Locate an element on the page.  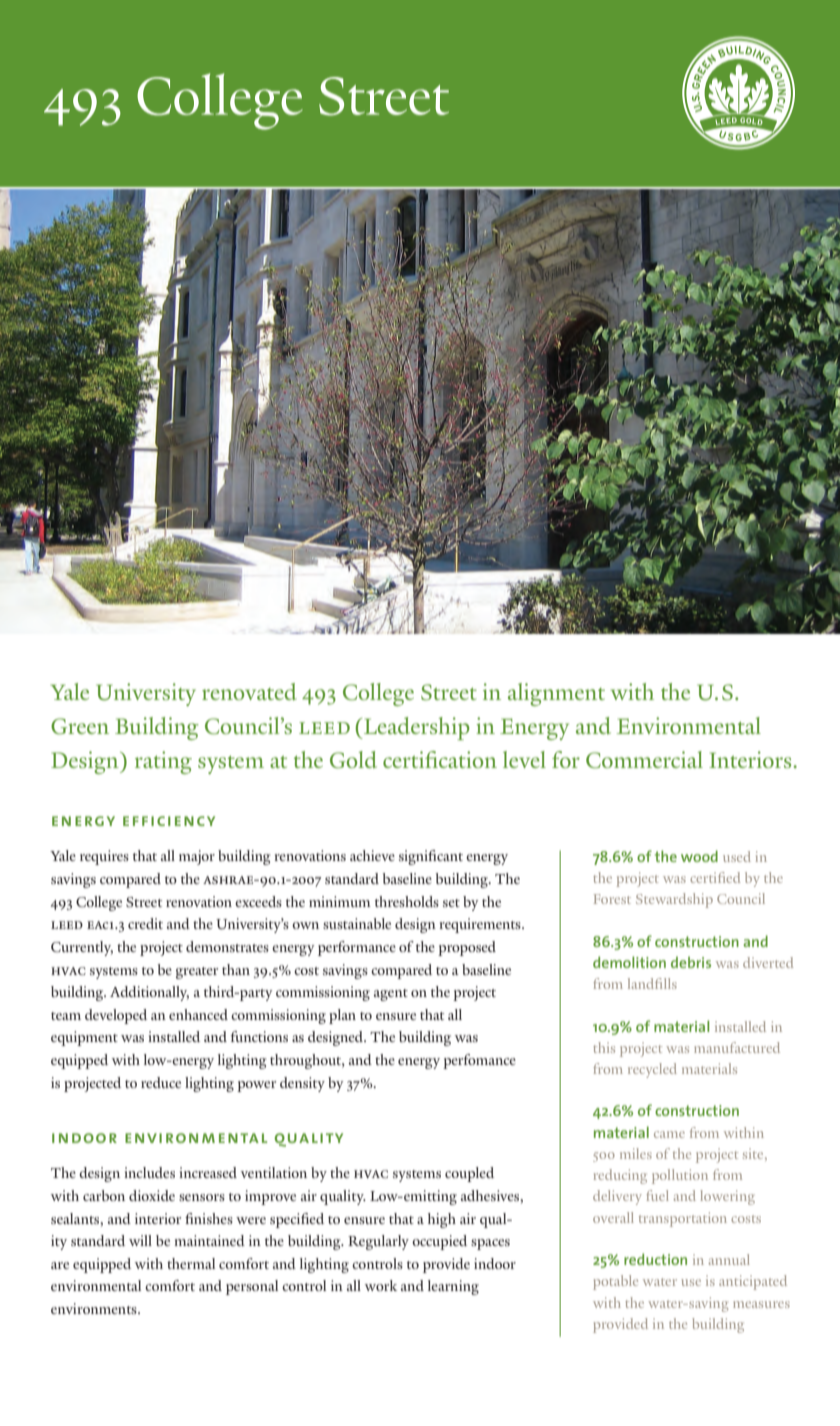
Stewardship is located at coordinates (674, 900).
